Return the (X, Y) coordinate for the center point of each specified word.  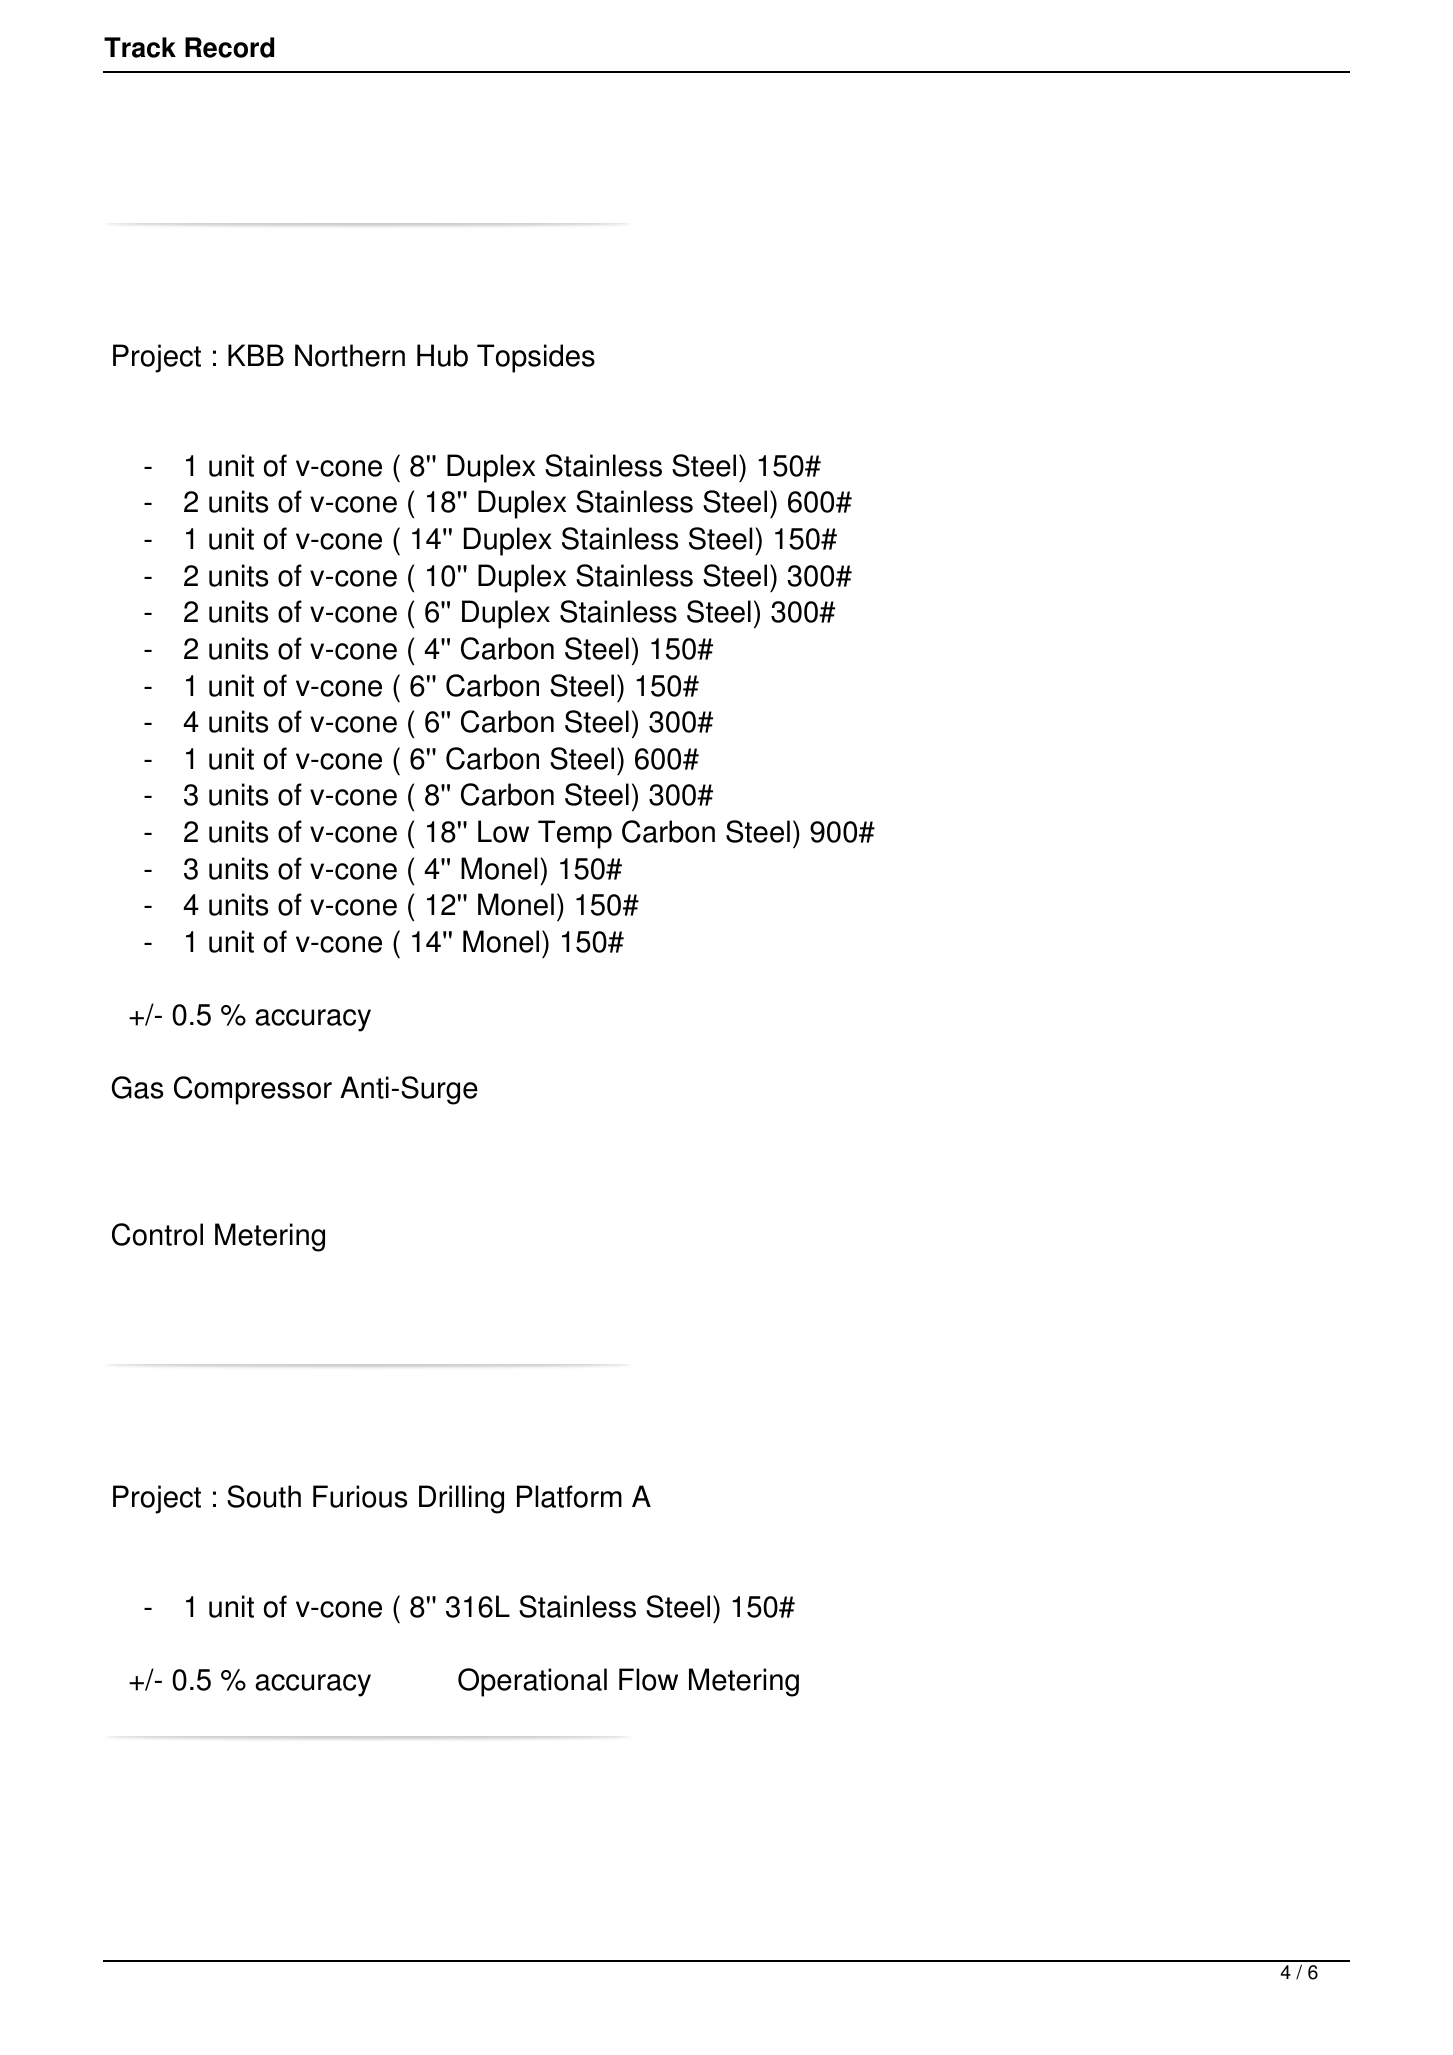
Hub (442, 355)
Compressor (253, 1090)
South (264, 1496)
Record (229, 47)
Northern (350, 355)
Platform (569, 1496)
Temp (575, 834)
